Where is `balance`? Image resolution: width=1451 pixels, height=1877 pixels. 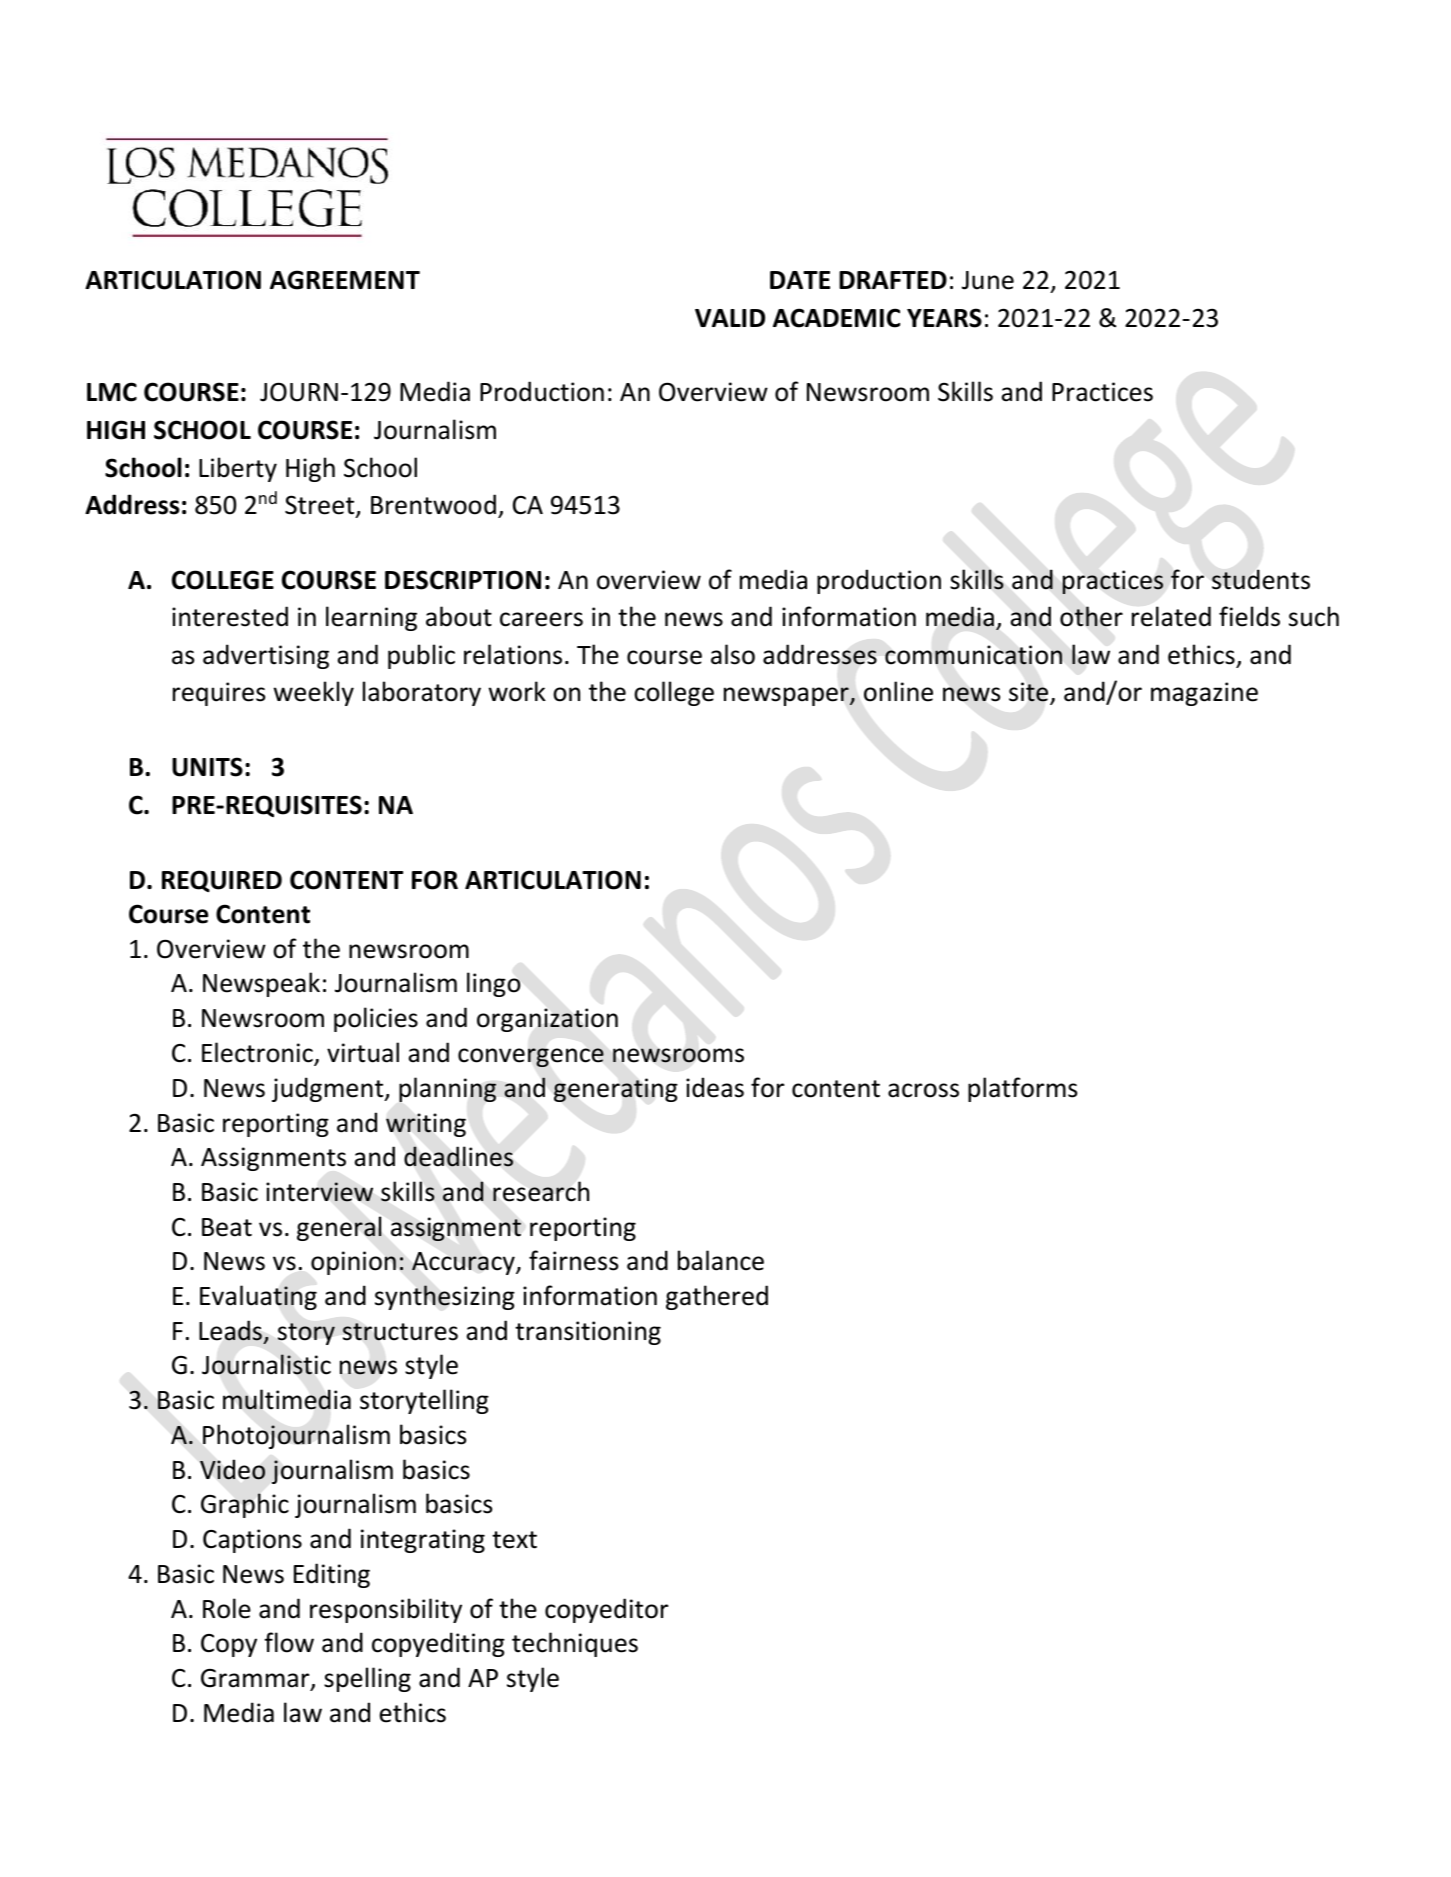
balance is located at coordinates (721, 1260).
